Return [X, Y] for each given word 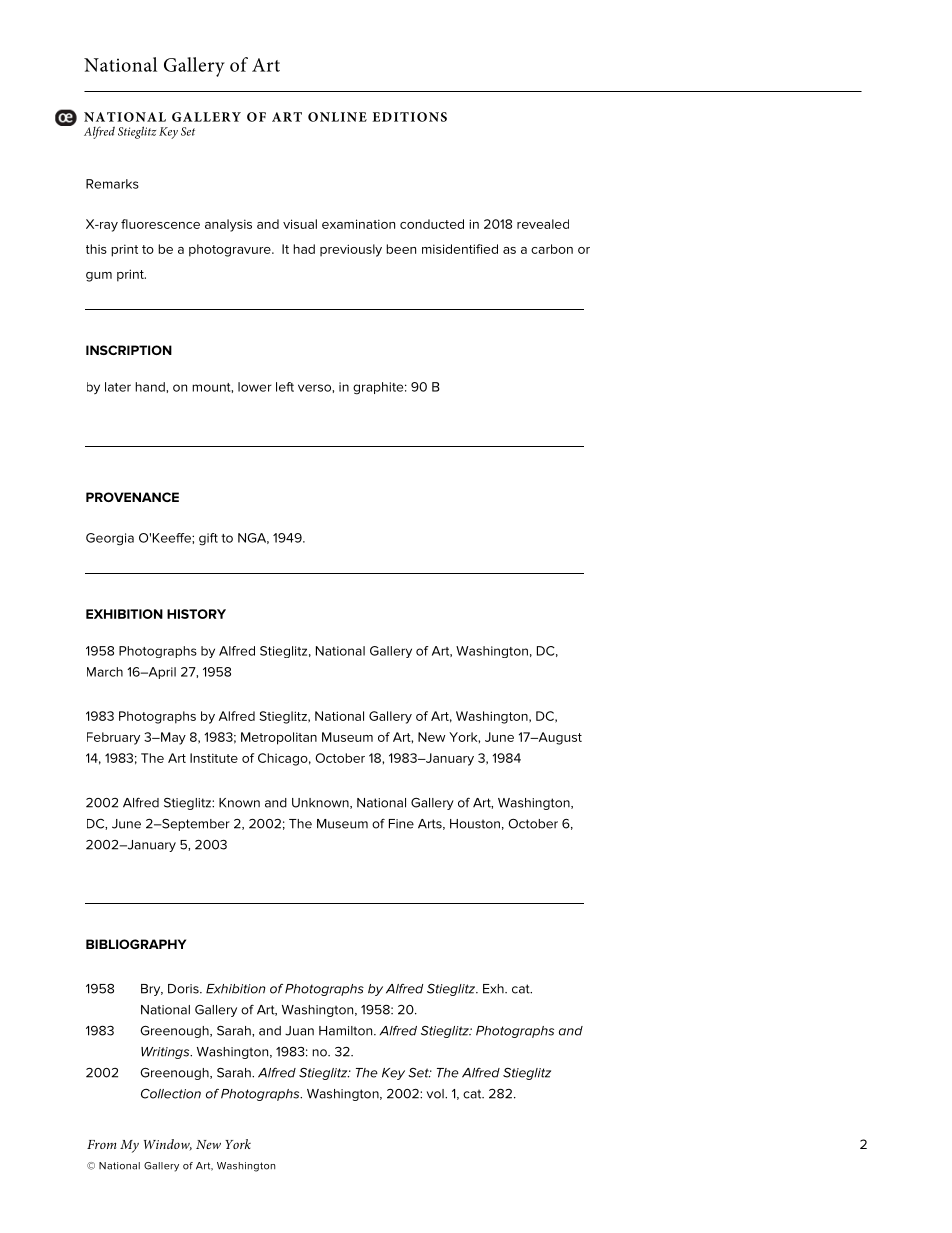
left [285, 387]
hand [151, 387]
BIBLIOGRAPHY [136, 944]
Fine [401, 824]
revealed [543, 224]
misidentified [460, 249]
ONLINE [337, 117]
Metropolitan [279, 738]
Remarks [112, 184]
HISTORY [196, 614]
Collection [171, 1093]
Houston [475, 824]
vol [436, 1094]
